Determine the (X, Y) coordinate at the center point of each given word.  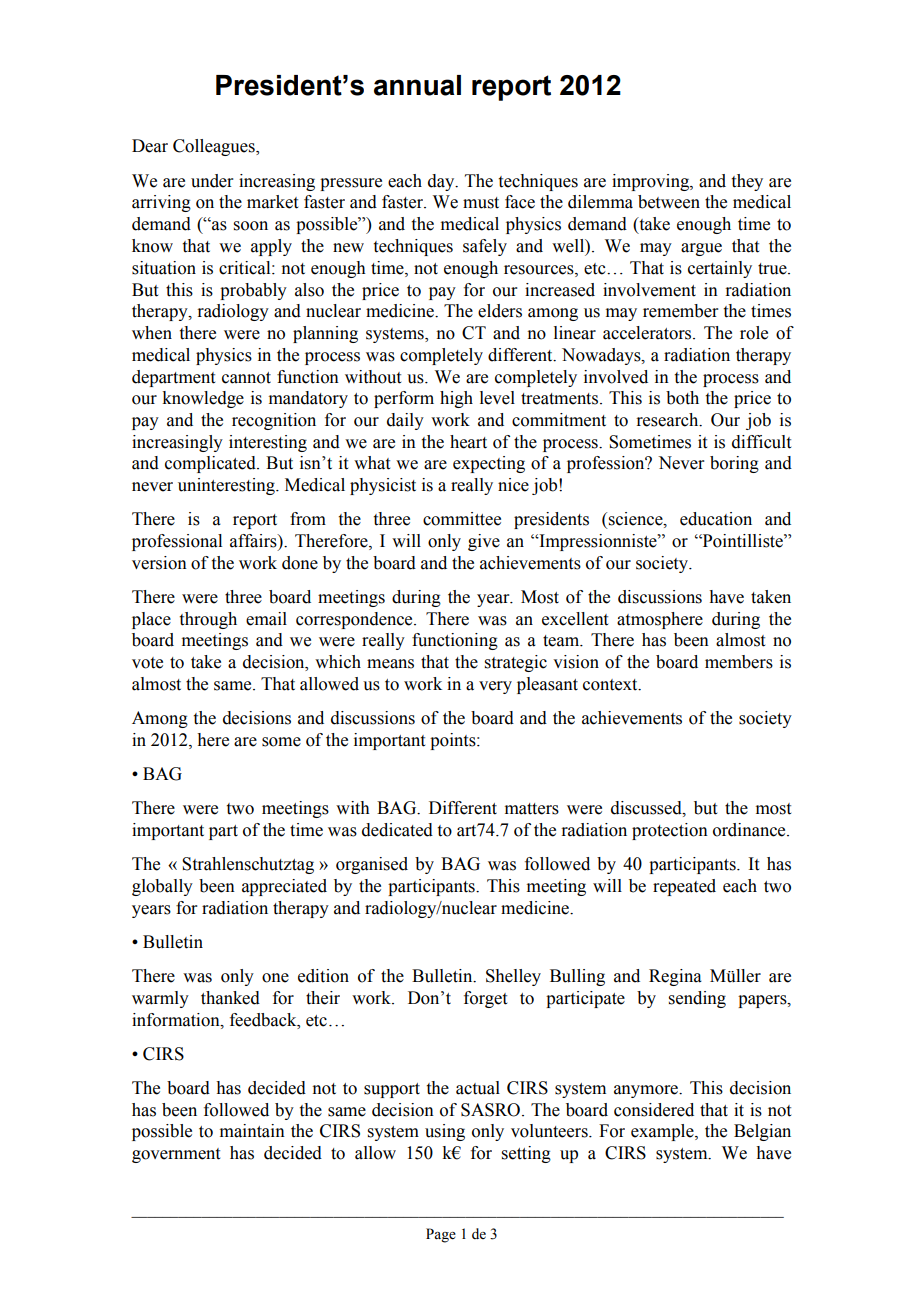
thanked (230, 998)
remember (681, 311)
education (716, 519)
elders (500, 311)
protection (670, 831)
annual (417, 85)
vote (147, 663)
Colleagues (215, 147)
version (159, 563)
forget (485, 999)
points (454, 741)
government (176, 1155)
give (484, 542)
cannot (246, 378)
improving (651, 182)
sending (697, 999)
